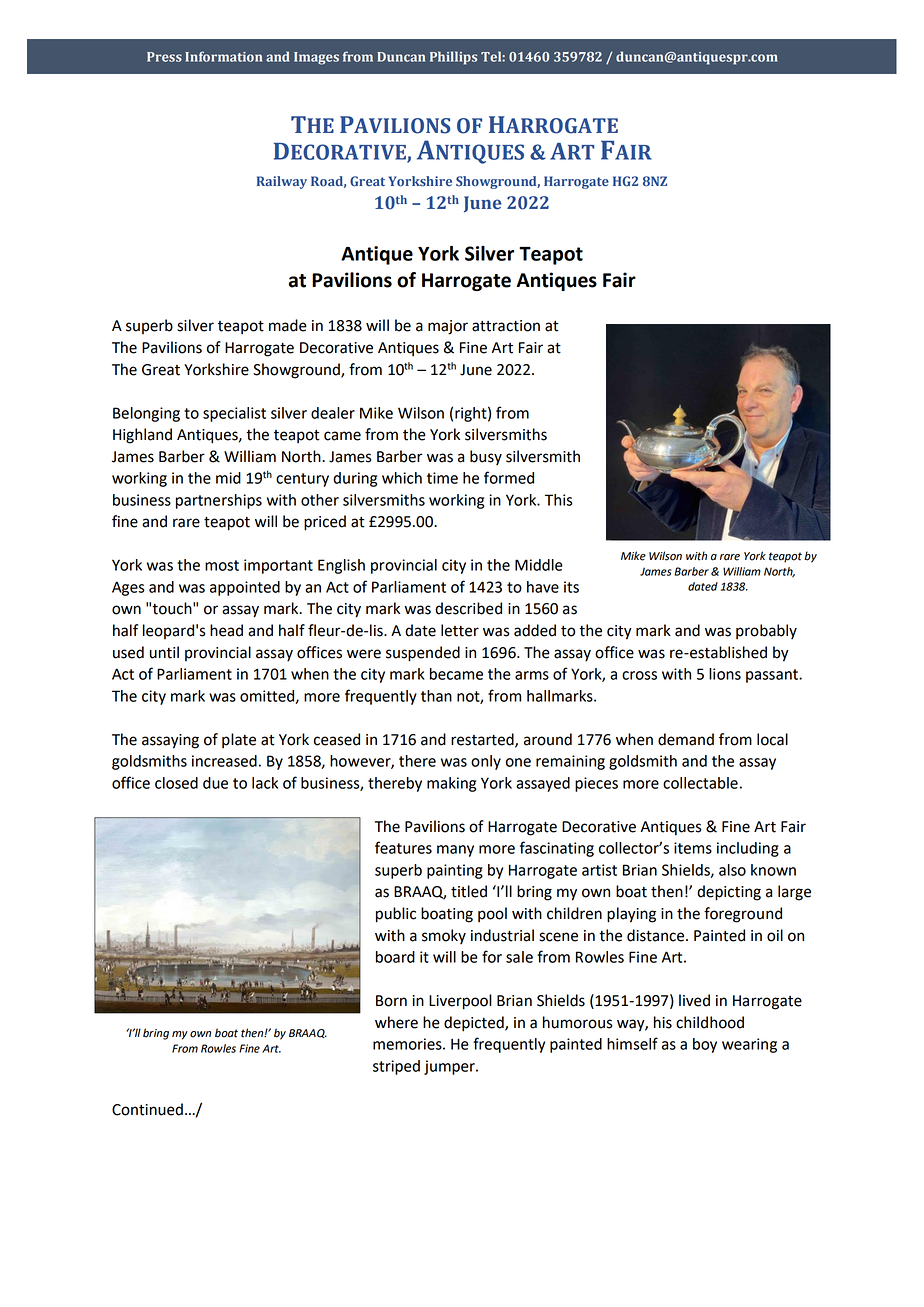 Image resolution: width=924 pixels, height=1307 pixels. Describe the element at coordinates (224, 761) in the document. I see `increased` at that location.
